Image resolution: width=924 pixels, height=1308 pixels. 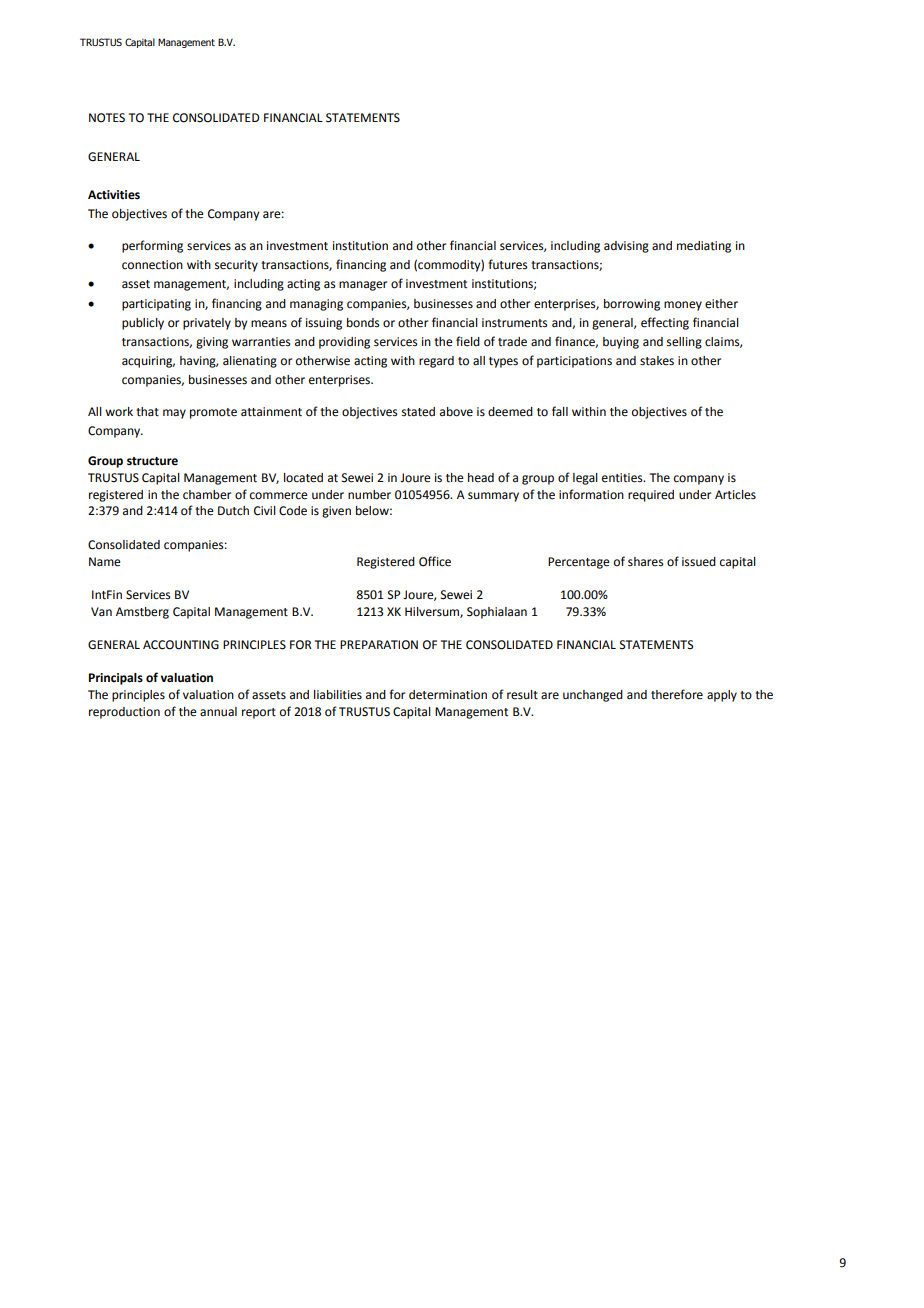 I want to click on stakes, so click(x=657, y=361).
